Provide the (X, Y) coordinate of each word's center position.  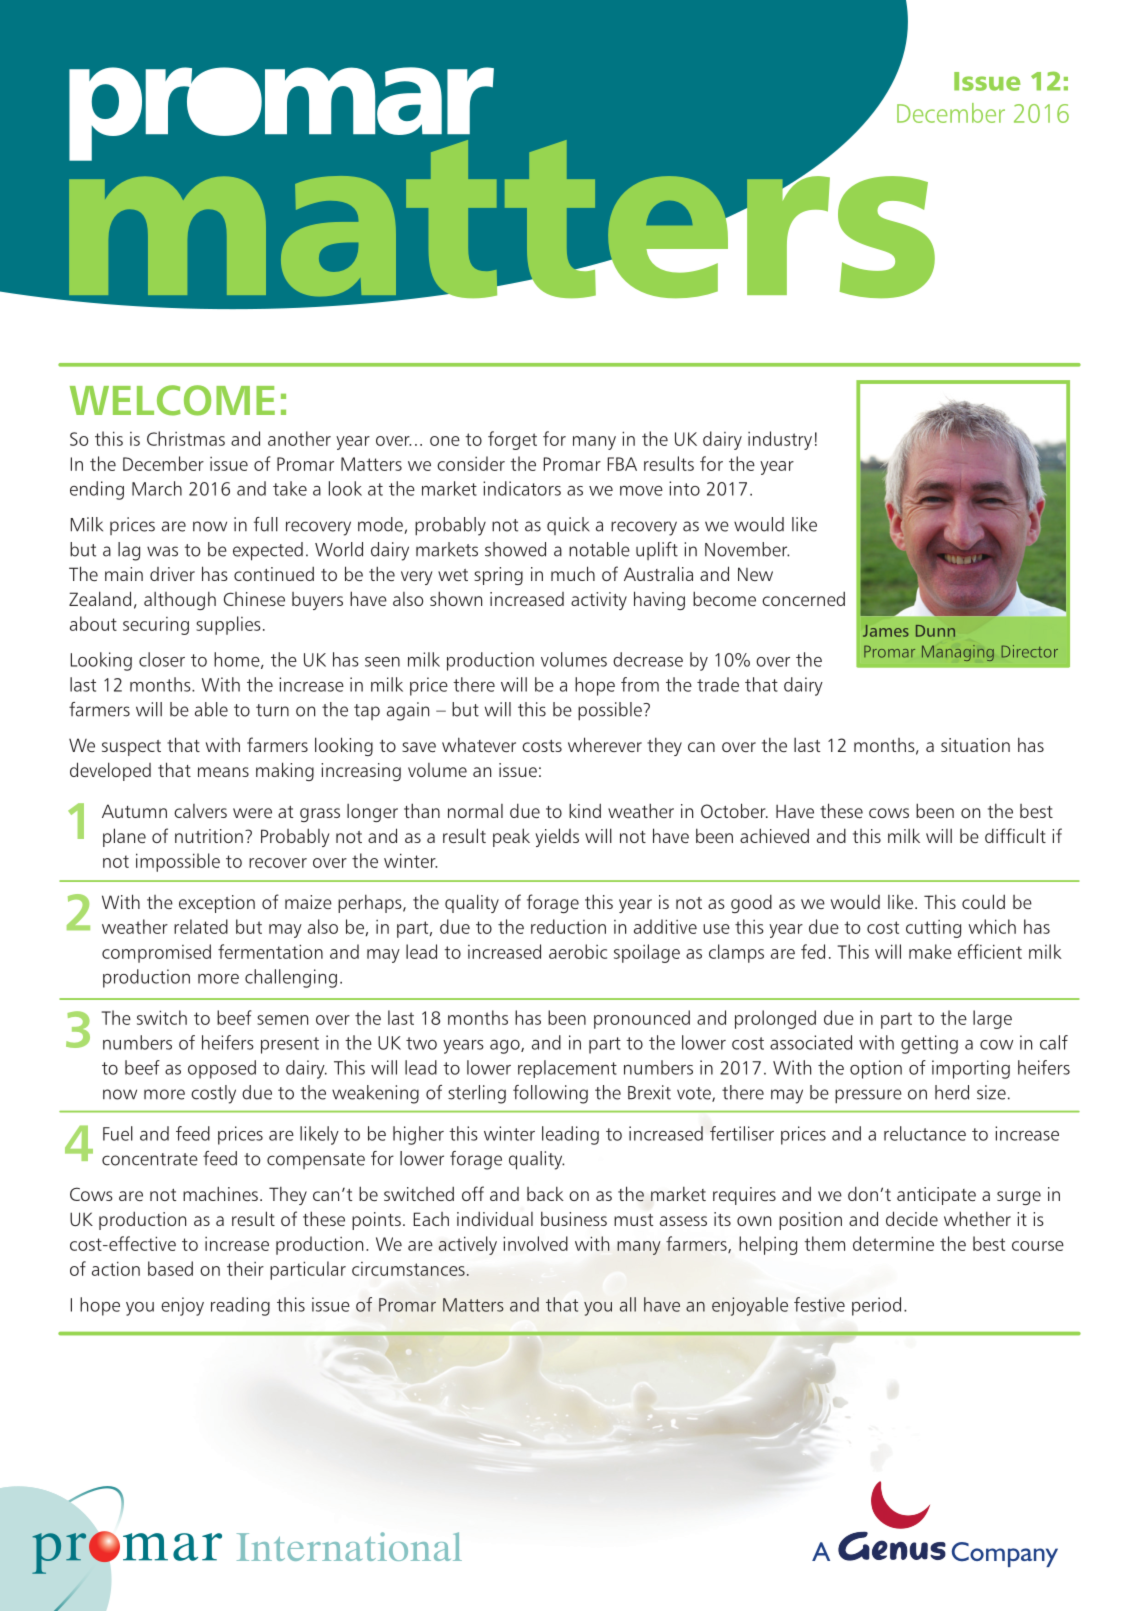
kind (585, 810)
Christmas (186, 438)
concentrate (150, 1159)
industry (780, 440)
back (545, 1194)
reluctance (925, 1133)
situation (975, 745)
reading (240, 1306)
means (223, 772)
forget (512, 440)
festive (819, 1304)
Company (1005, 1554)
